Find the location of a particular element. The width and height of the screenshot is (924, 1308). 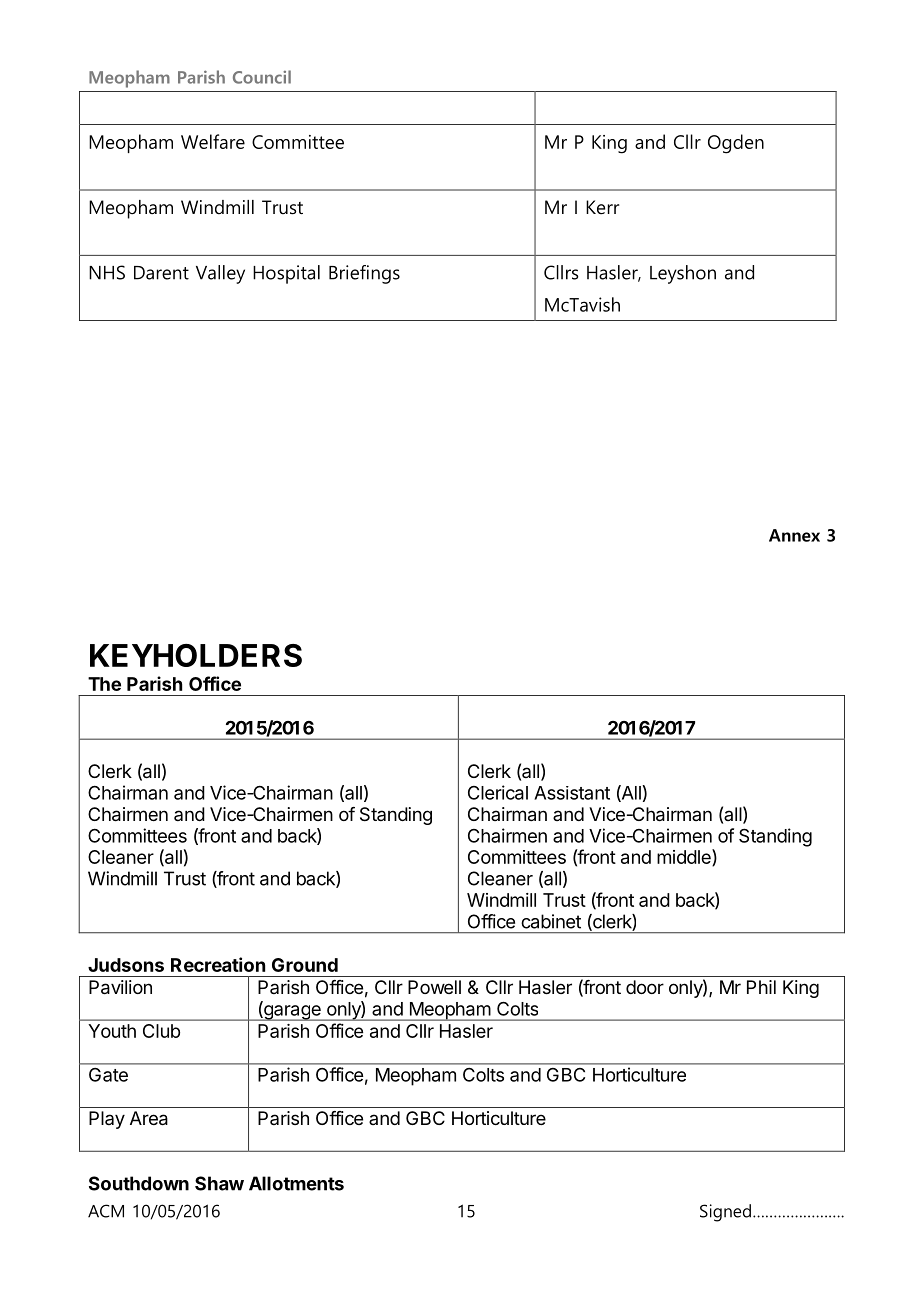

Welfare is located at coordinates (213, 141).
